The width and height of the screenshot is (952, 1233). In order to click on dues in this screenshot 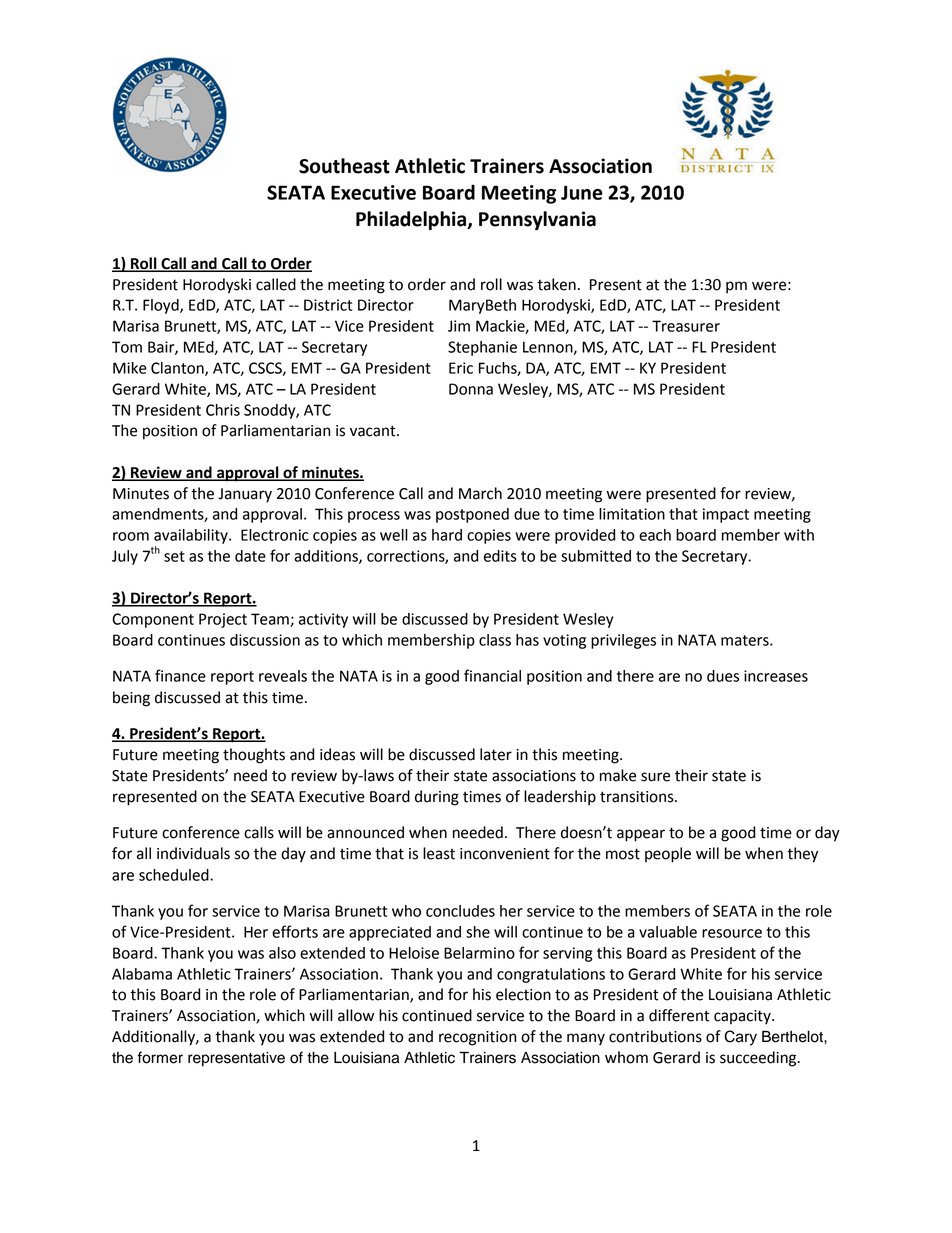, I will do `click(723, 676)`.
